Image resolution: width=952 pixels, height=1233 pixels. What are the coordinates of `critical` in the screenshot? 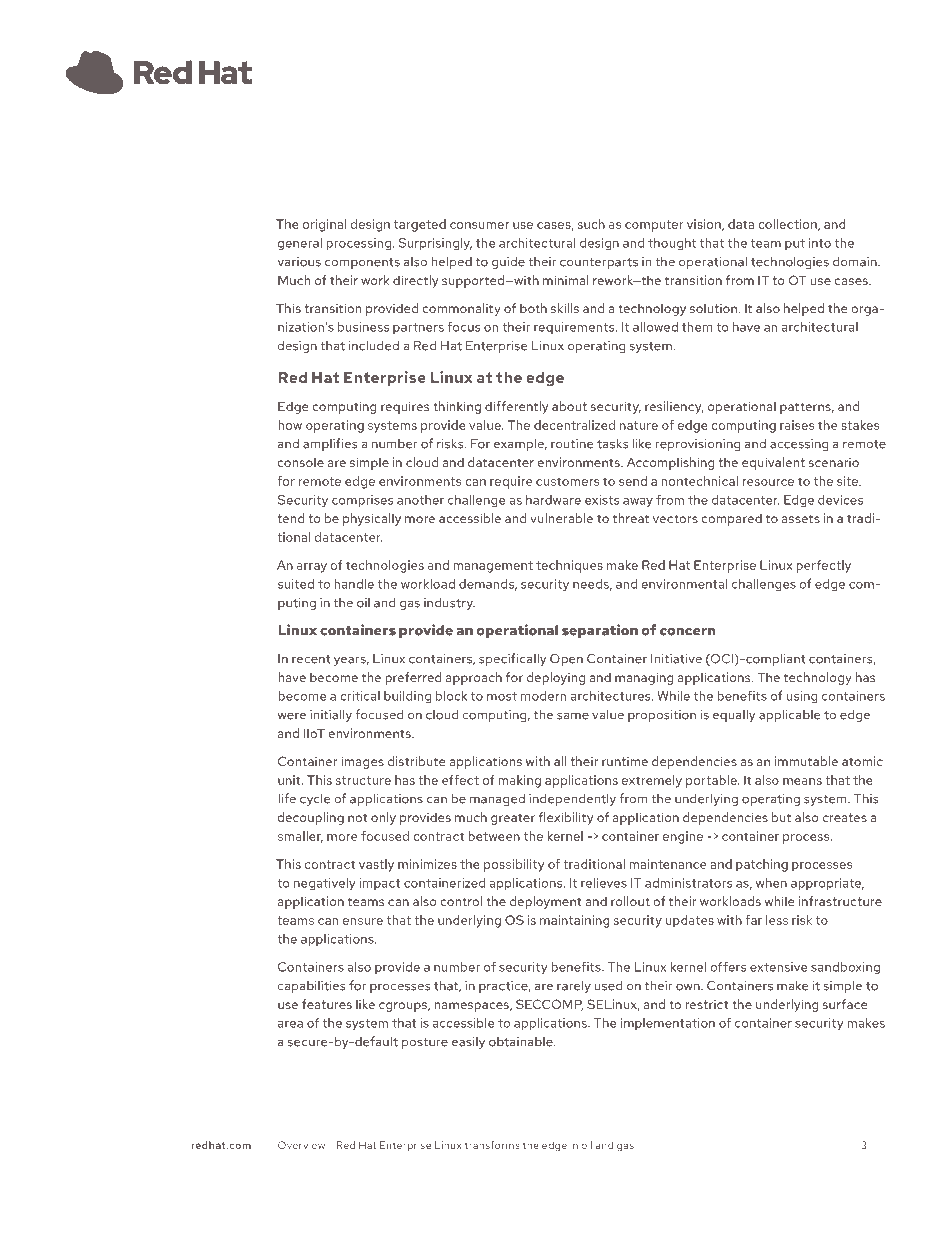 It's located at (360, 696).
